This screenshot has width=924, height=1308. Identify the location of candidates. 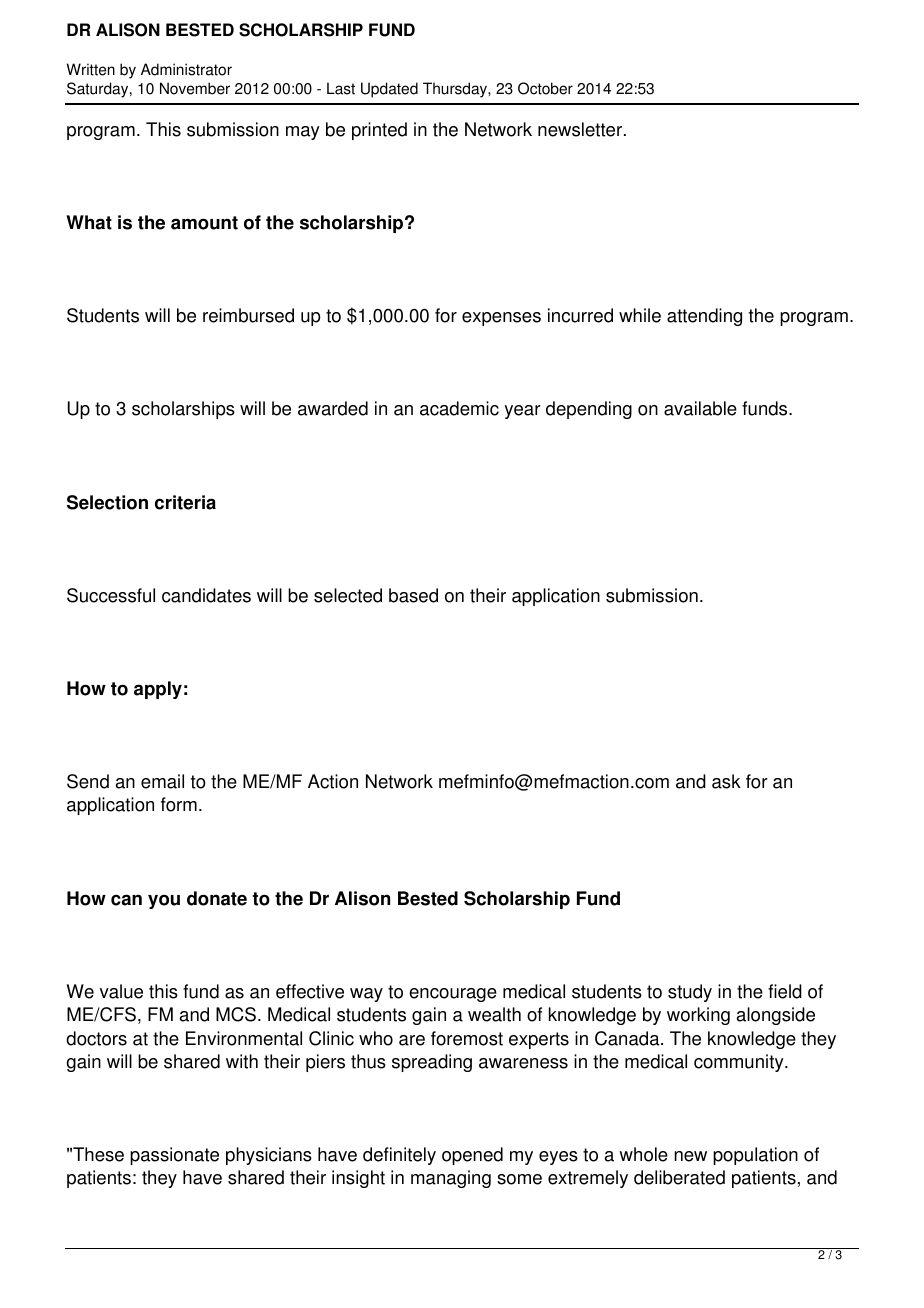
(206, 595).
